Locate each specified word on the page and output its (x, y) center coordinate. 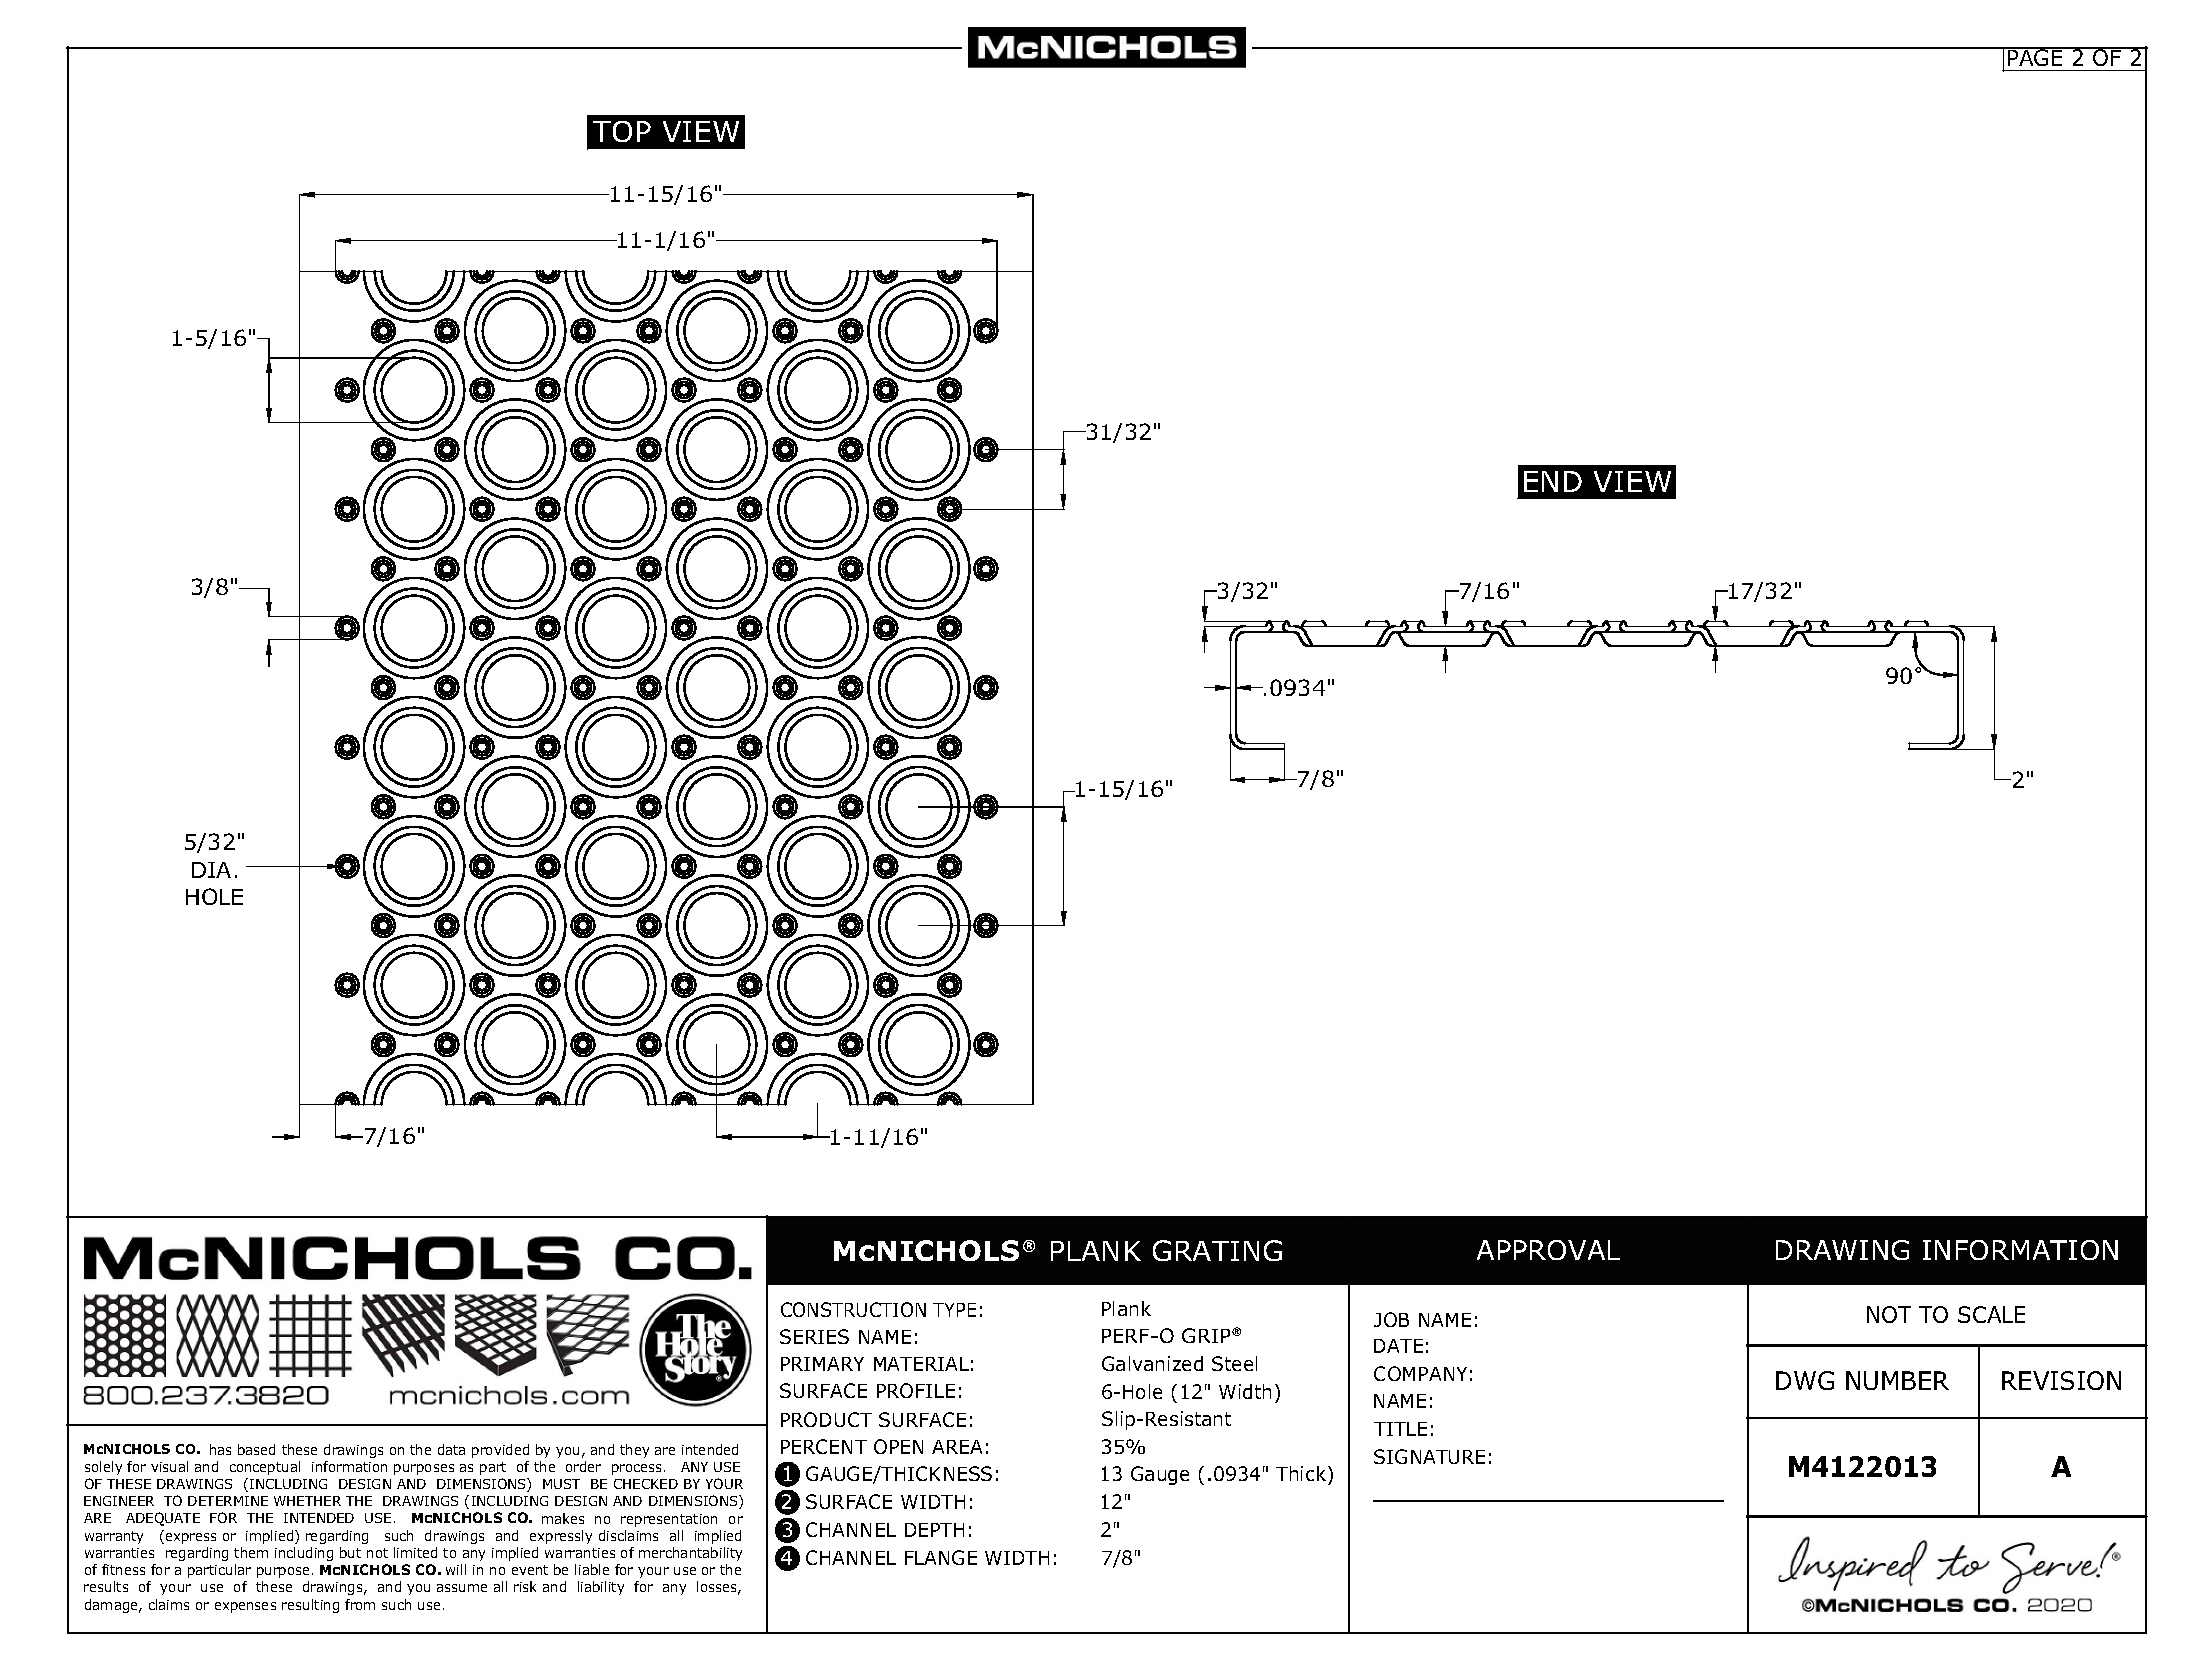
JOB (1391, 1319)
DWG (1805, 1380)
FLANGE (941, 1557)
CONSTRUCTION (853, 1309)
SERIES (814, 1336)
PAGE (2035, 56)
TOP (622, 131)
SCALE (1991, 1314)
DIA (211, 870)
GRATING (1217, 1250)
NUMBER (1897, 1380)
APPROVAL (1548, 1250)
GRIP (1207, 1335)
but (350, 1552)
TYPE (954, 1310)
